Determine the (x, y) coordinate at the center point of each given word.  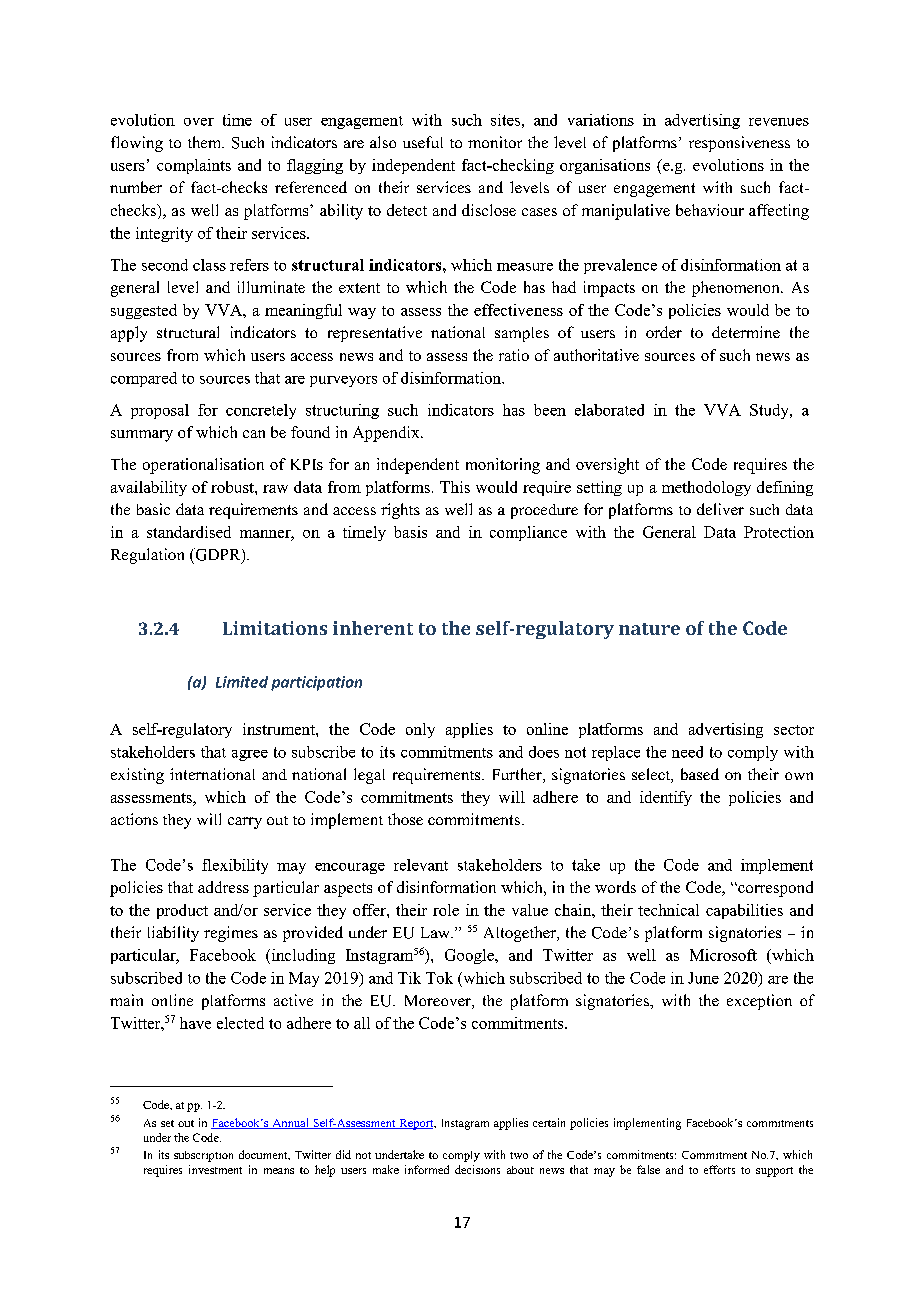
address (223, 887)
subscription (203, 1156)
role (446, 910)
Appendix (387, 434)
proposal (160, 411)
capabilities (744, 911)
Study (770, 411)
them (206, 142)
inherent (373, 628)
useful (423, 142)
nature (649, 629)
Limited (242, 682)
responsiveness (739, 144)
